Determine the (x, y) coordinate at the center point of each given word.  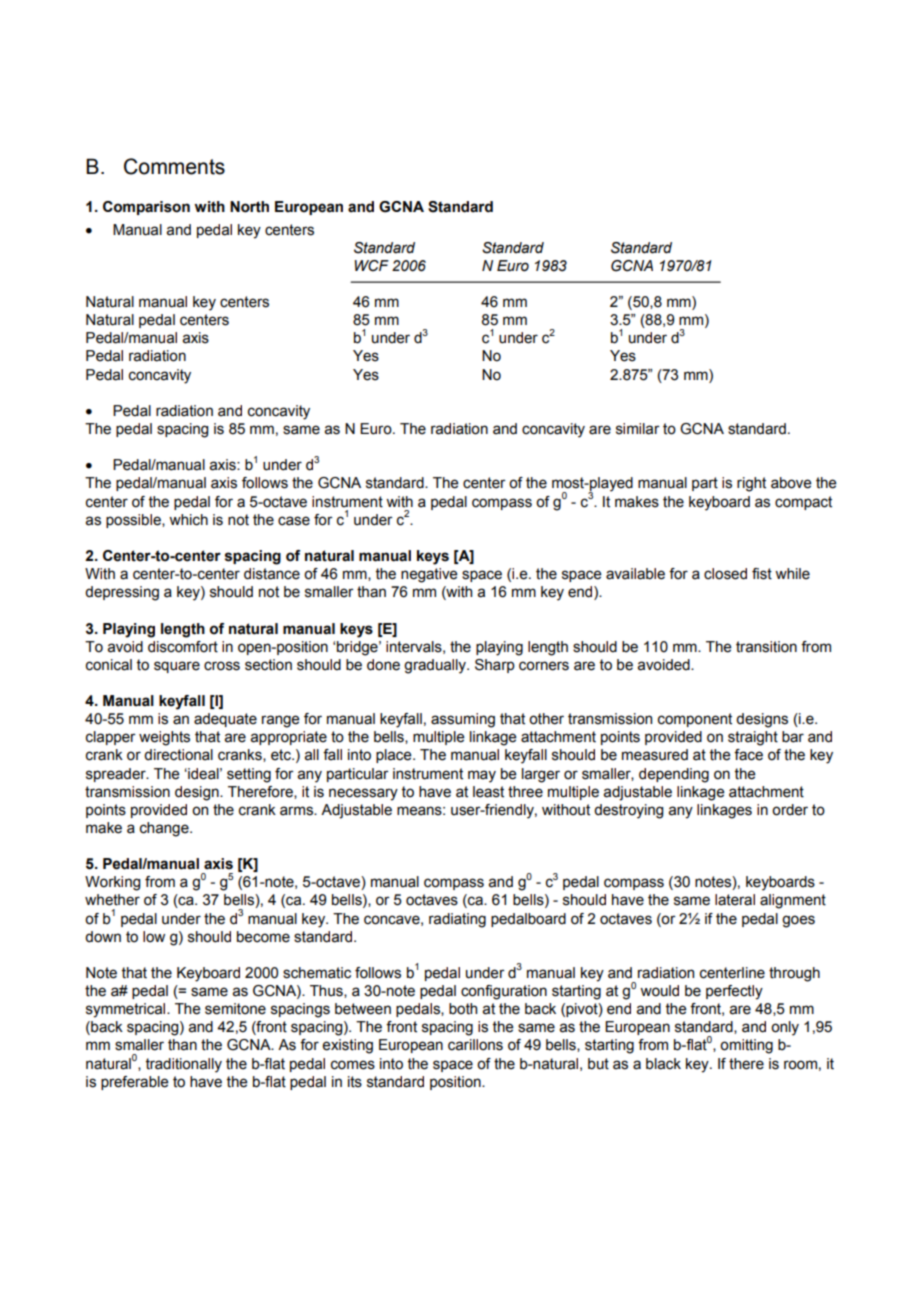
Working (112, 883)
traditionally (184, 1065)
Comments (174, 166)
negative (429, 575)
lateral (735, 900)
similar (638, 429)
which (188, 520)
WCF (372, 266)
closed (725, 574)
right (751, 484)
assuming (463, 720)
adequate (225, 720)
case (294, 521)
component (695, 720)
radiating (457, 920)
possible (134, 521)
